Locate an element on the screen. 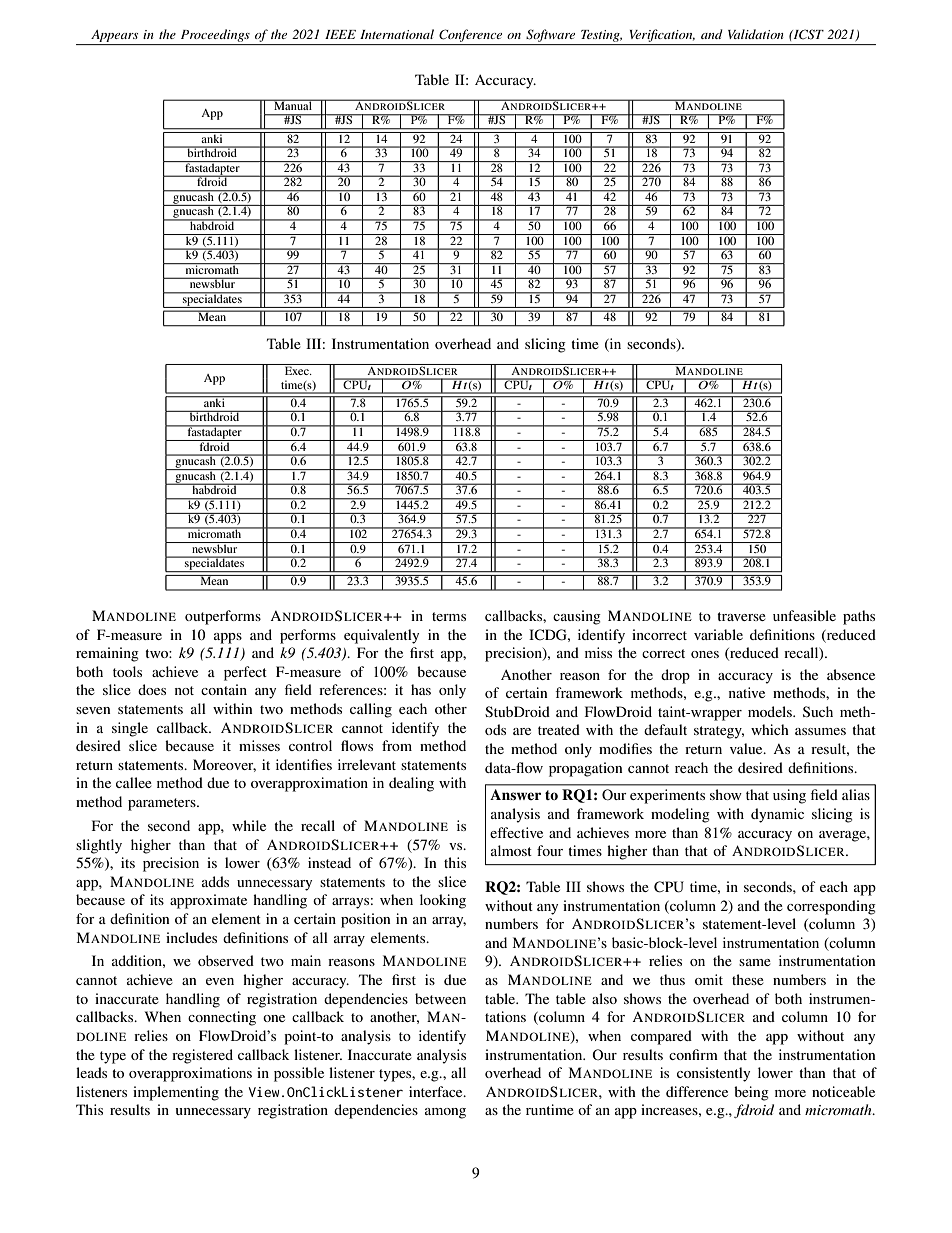  being is located at coordinates (751, 1093).
